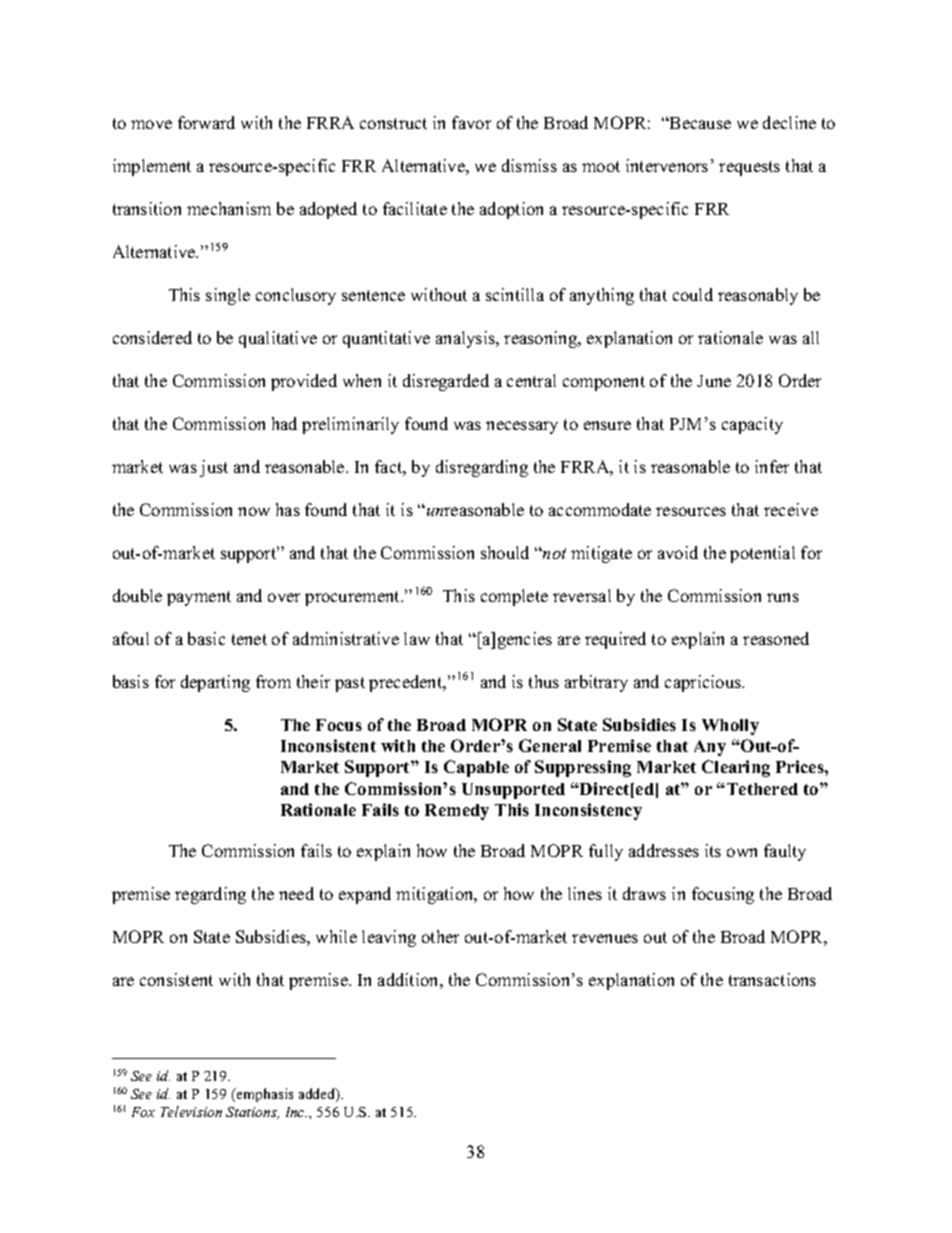 This screenshot has height=1233, width=952. What do you see at coordinates (714, 381) in the screenshot?
I see `June` at bounding box center [714, 381].
